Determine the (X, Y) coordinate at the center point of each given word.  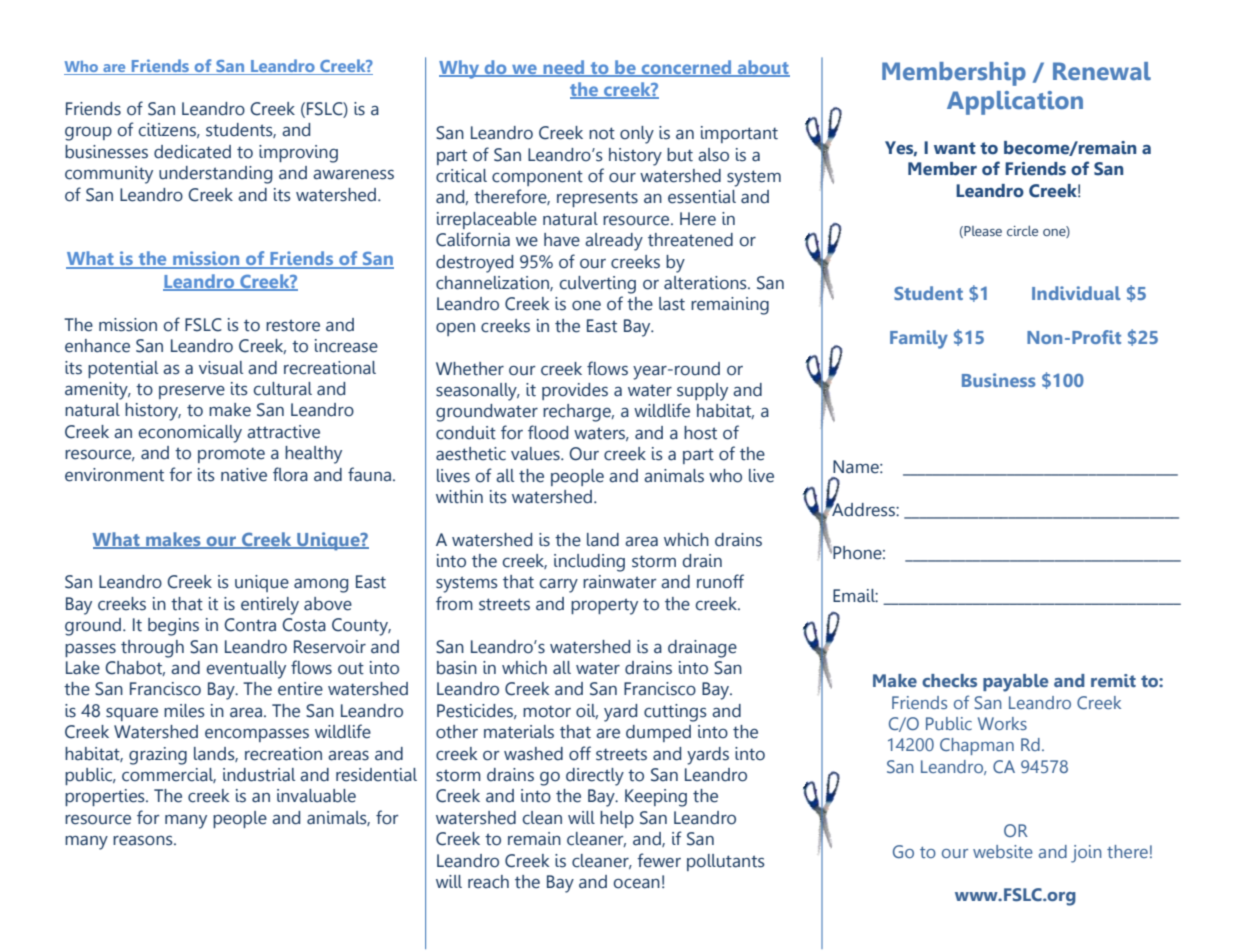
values (536, 454)
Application (1015, 103)
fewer (659, 860)
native (244, 475)
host (700, 433)
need (564, 68)
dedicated (192, 152)
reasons (144, 841)
